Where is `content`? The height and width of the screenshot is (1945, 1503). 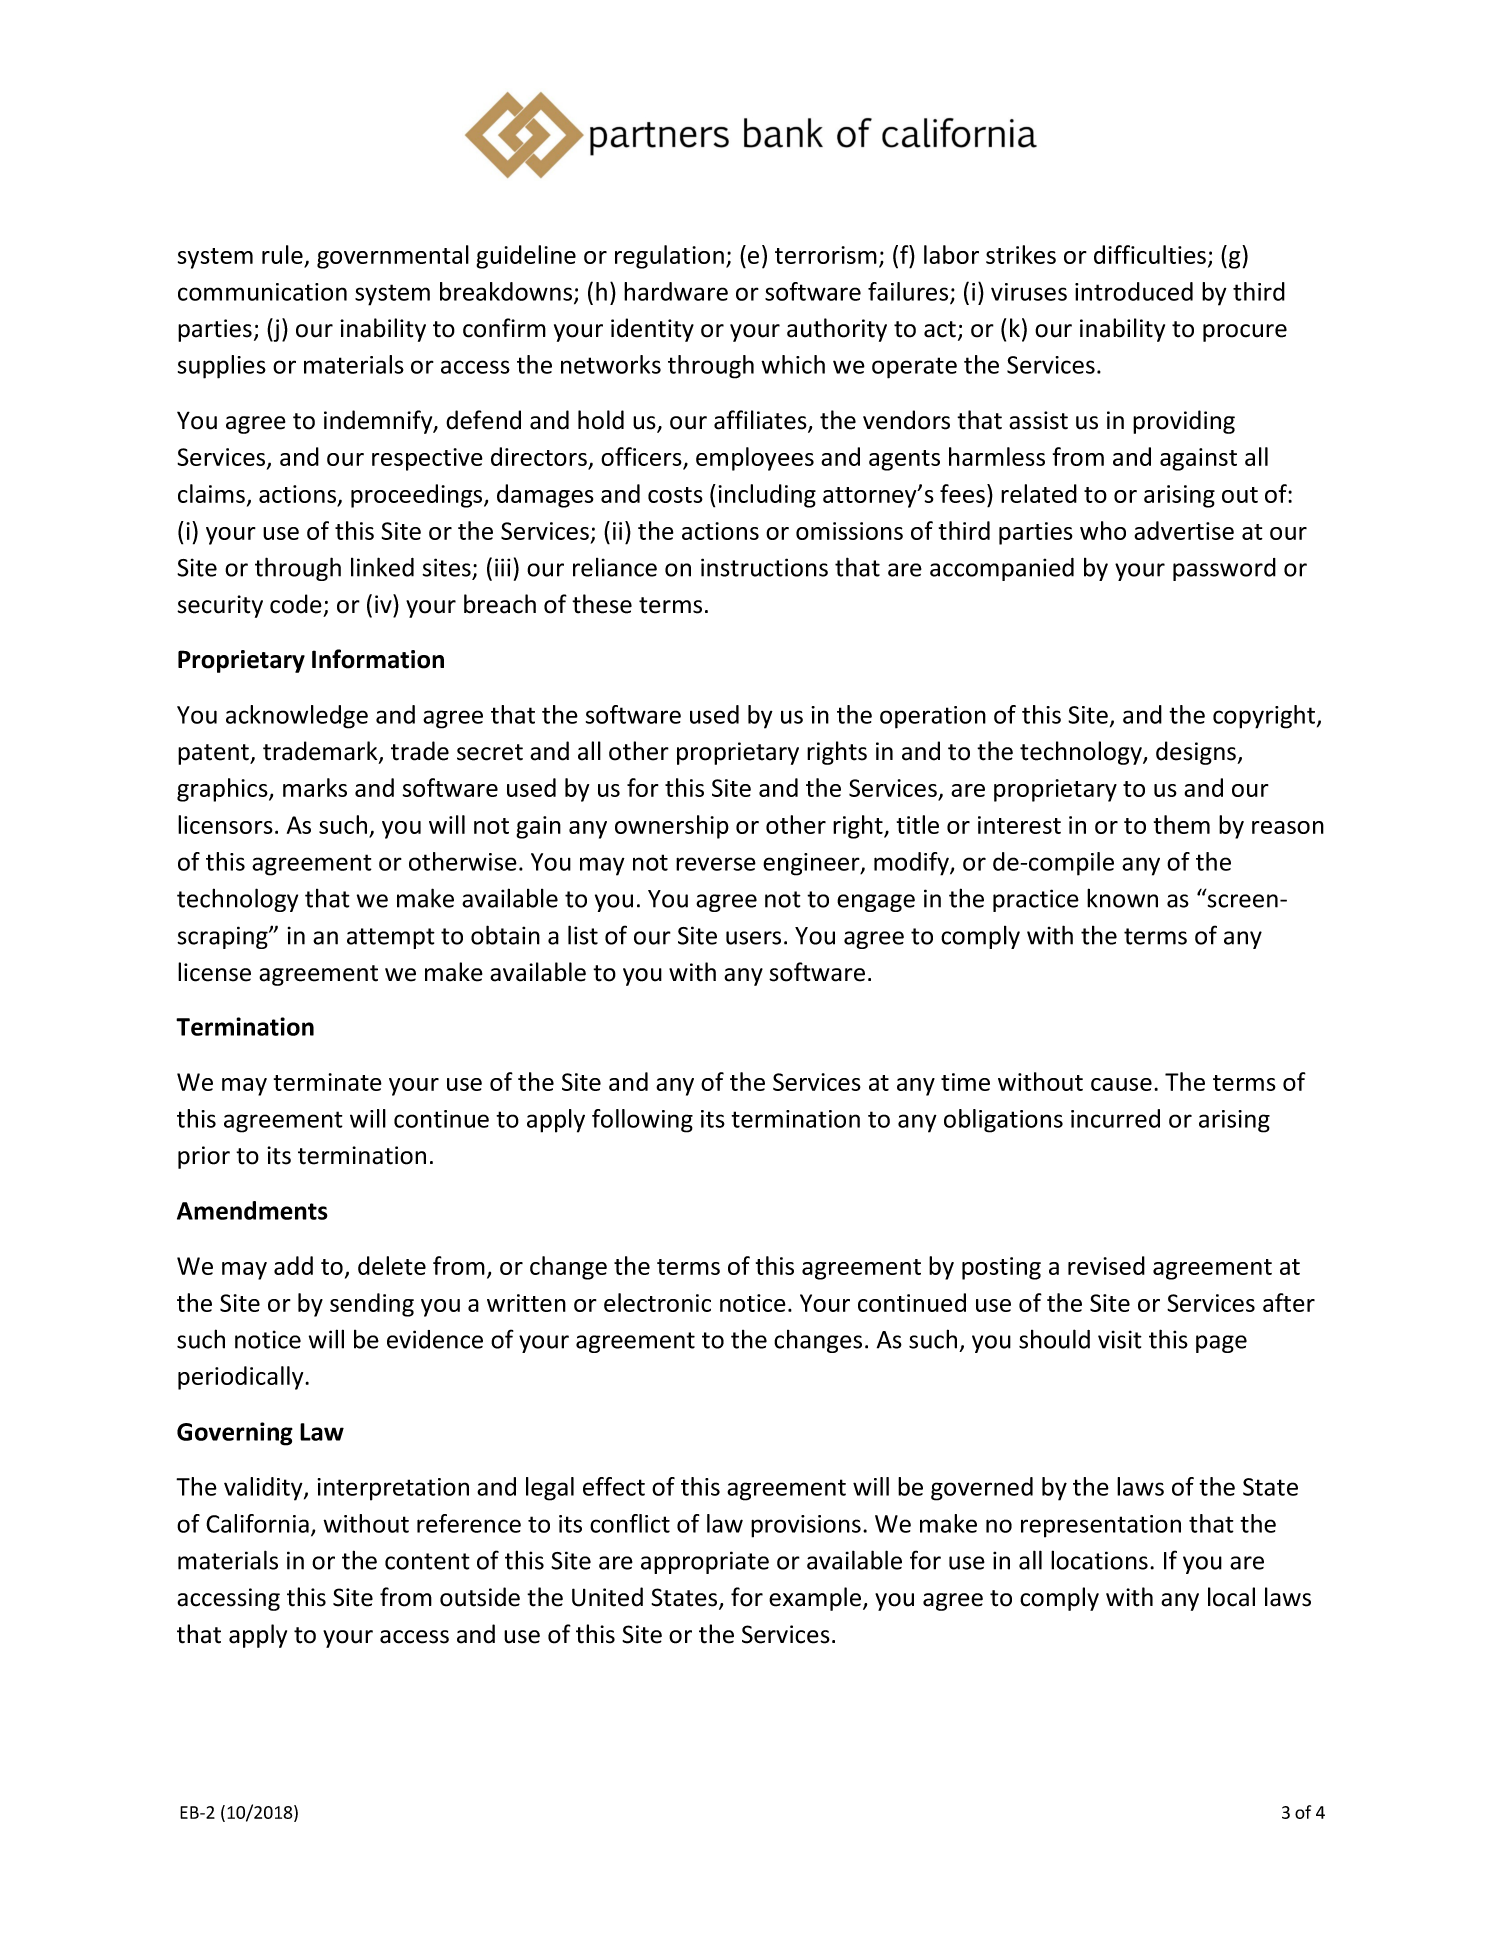
content is located at coordinates (427, 1561).
